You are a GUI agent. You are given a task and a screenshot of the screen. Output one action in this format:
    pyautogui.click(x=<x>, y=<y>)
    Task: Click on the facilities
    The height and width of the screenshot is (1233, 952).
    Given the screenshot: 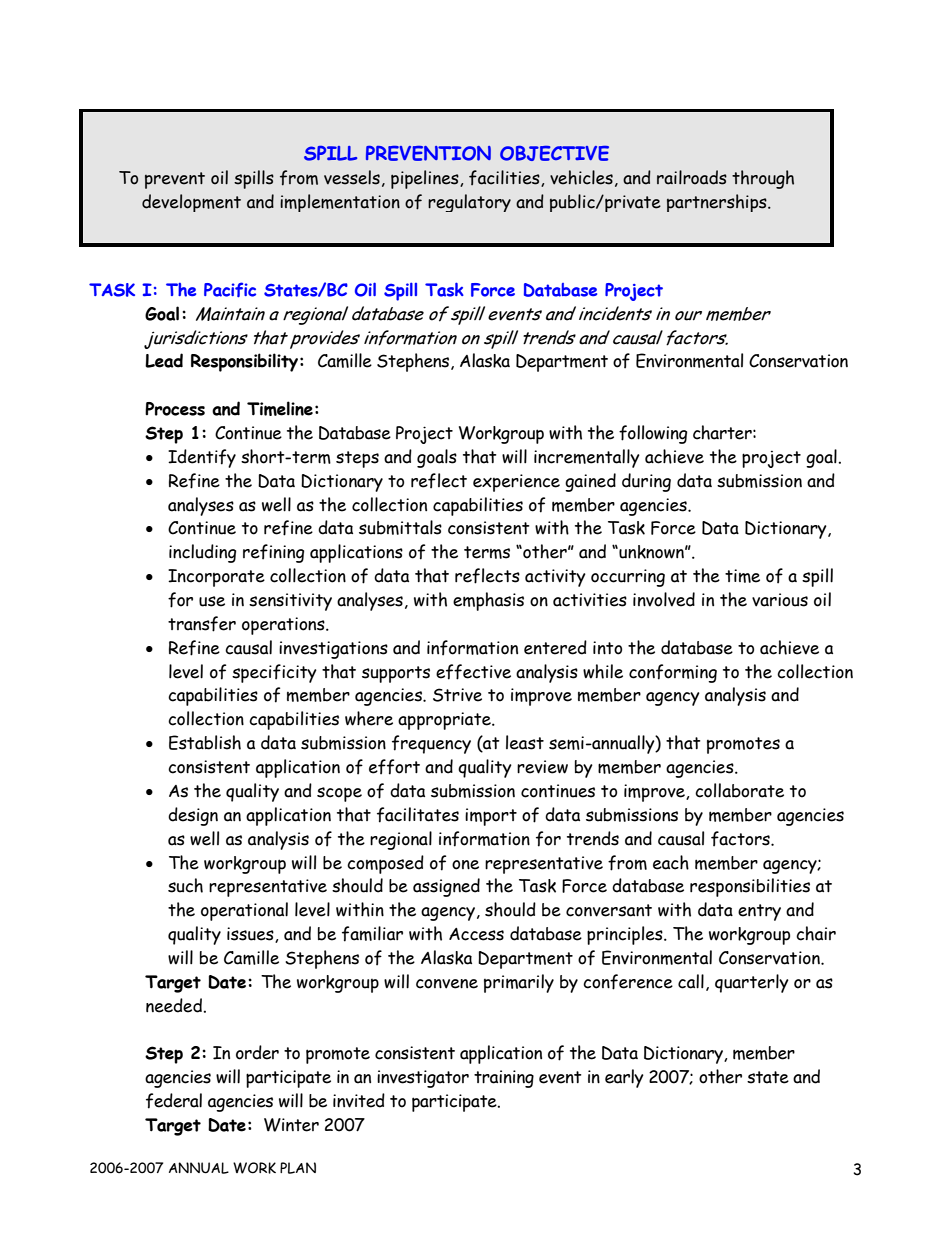 What is the action you would take?
    pyautogui.click(x=505, y=178)
